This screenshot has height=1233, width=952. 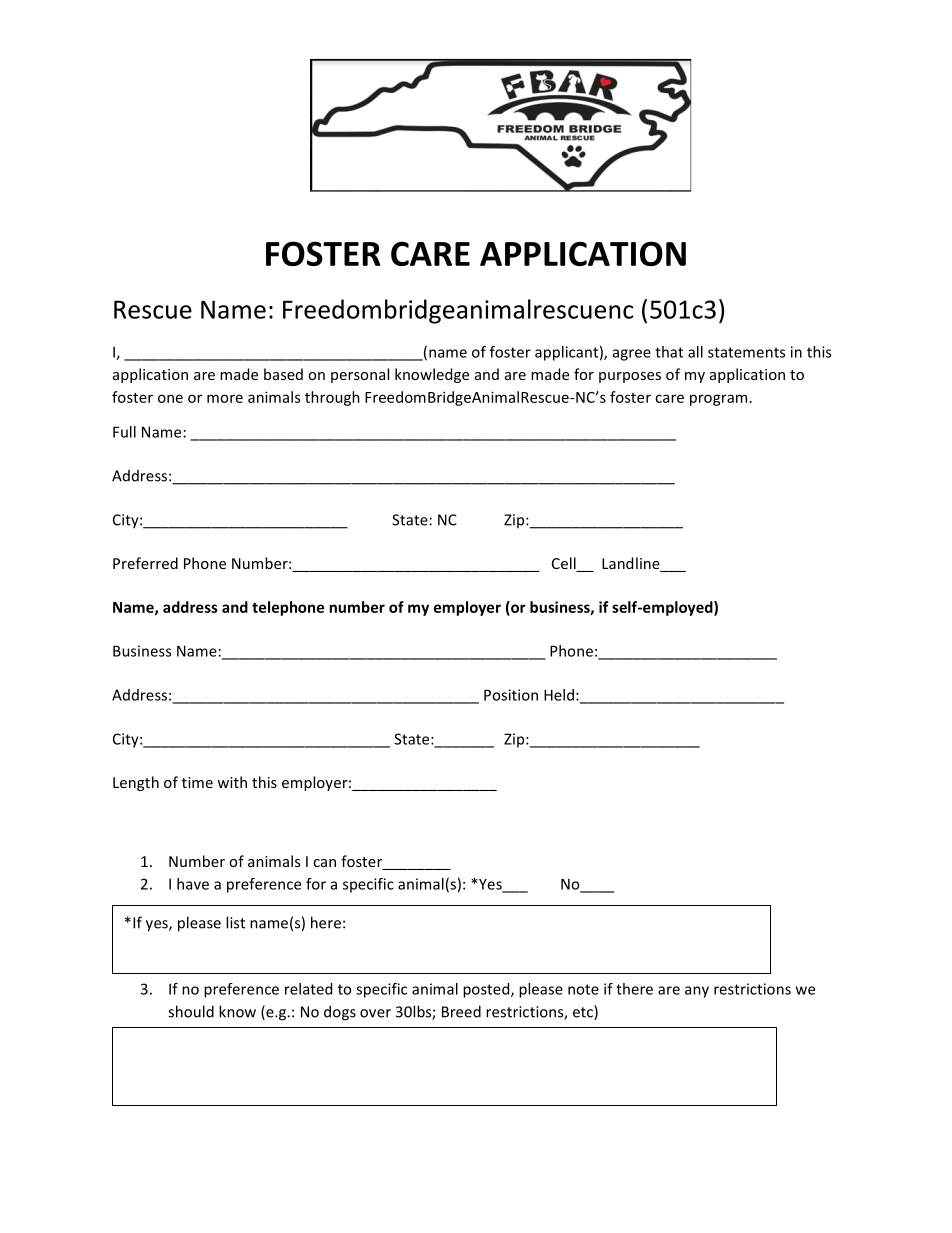 I want to click on purposes, so click(x=630, y=377).
